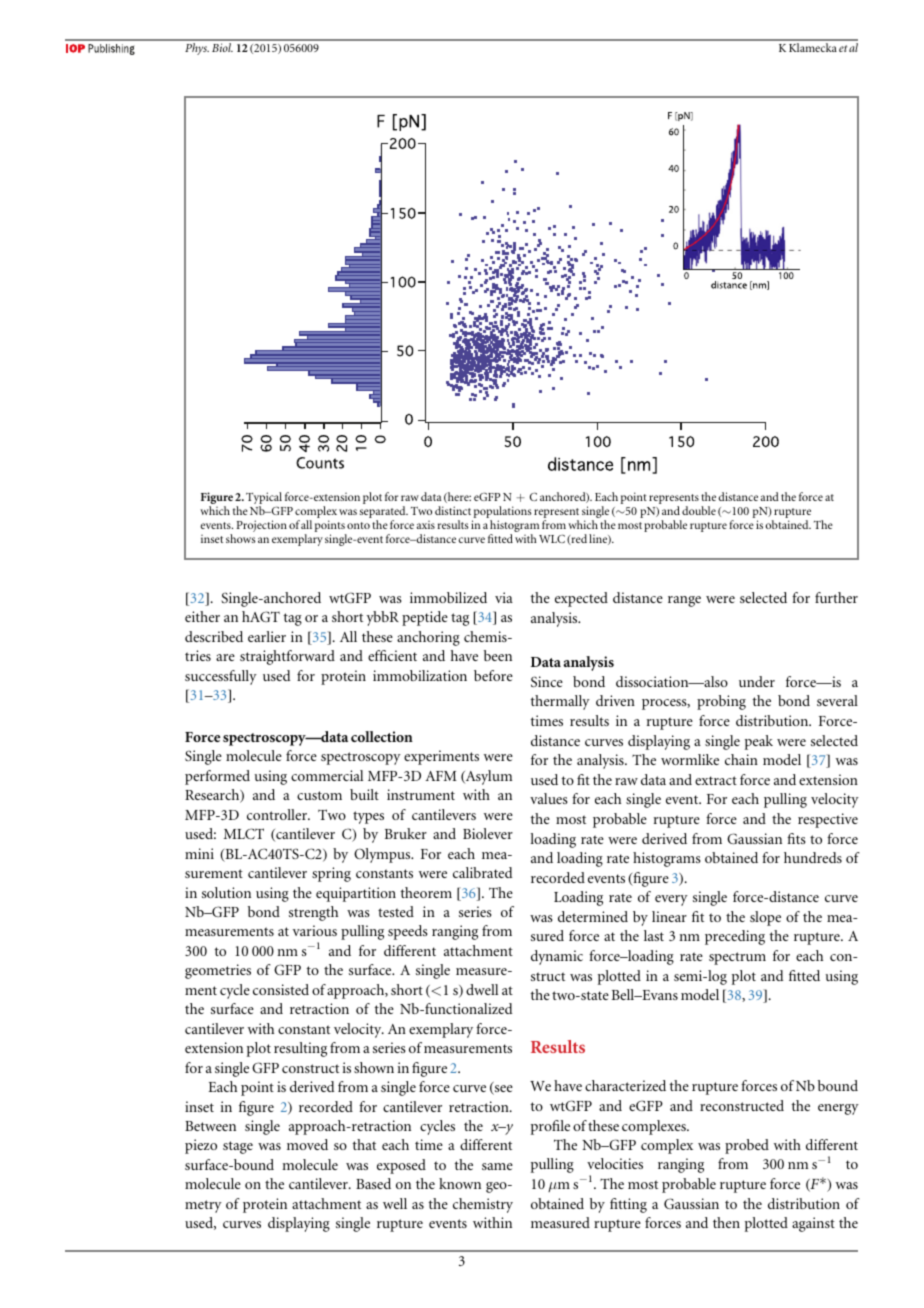  What do you see at coordinates (502, 513) in the page?
I see `populations` at bounding box center [502, 513].
